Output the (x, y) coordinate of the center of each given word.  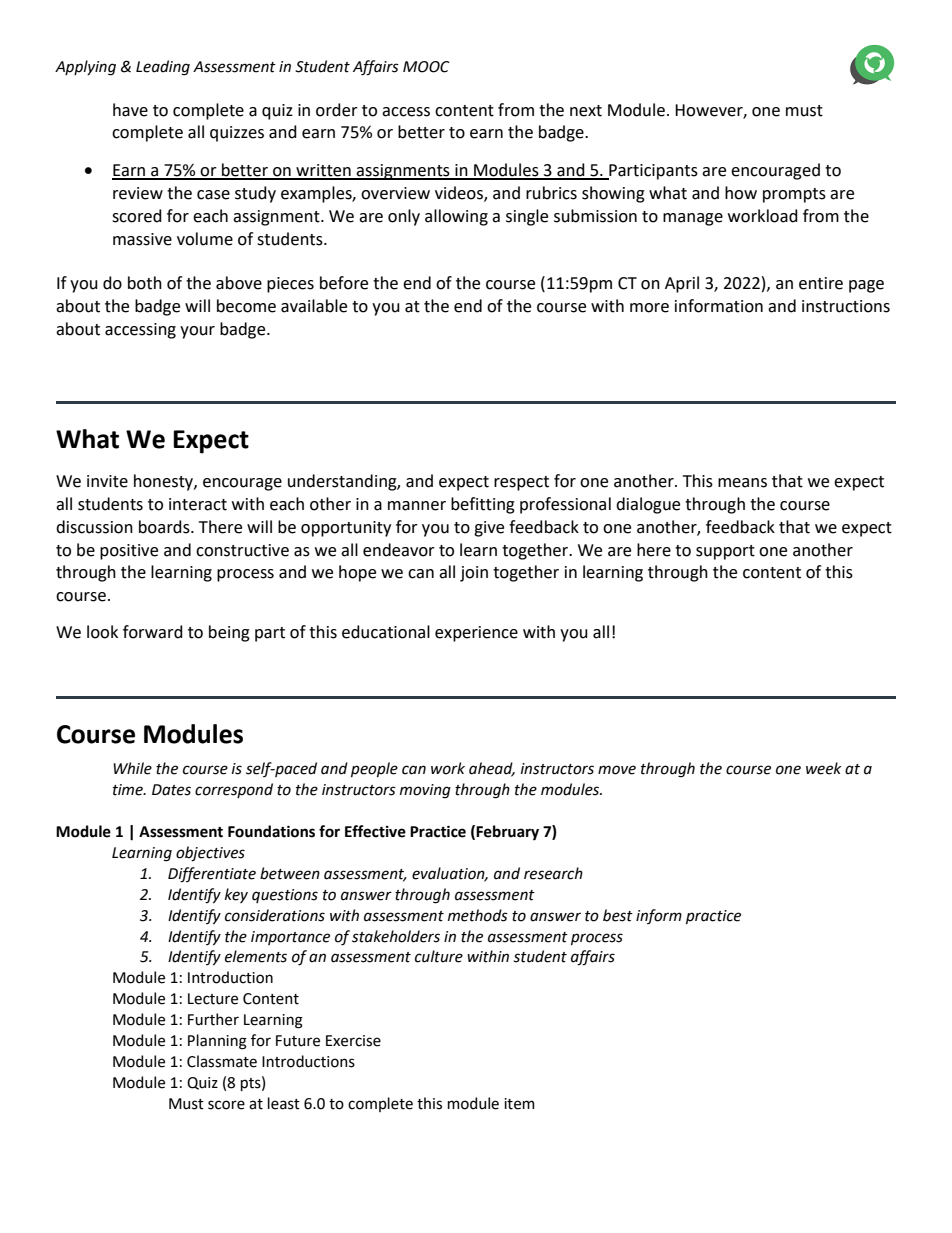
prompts (794, 195)
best (618, 915)
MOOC (426, 67)
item (519, 1104)
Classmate (222, 1061)
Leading (163, 68)
